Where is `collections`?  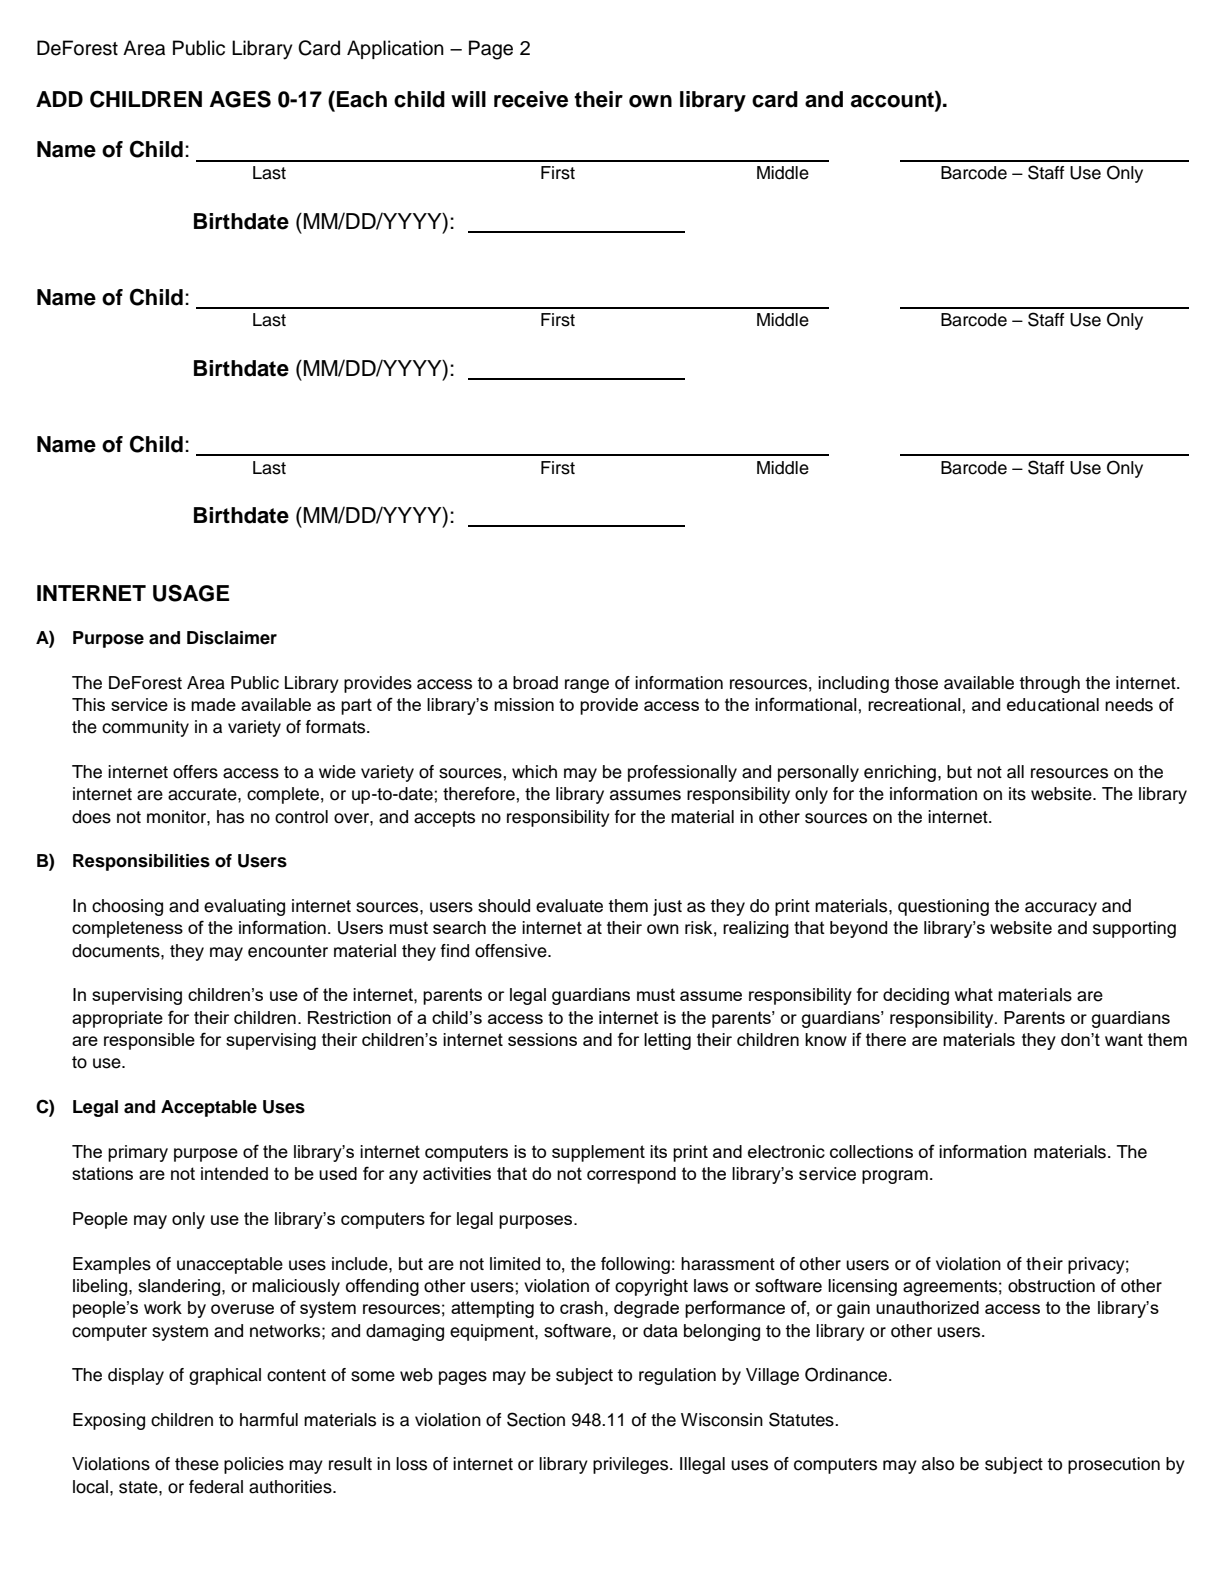 collections is located at coordinates (871, 1151).
